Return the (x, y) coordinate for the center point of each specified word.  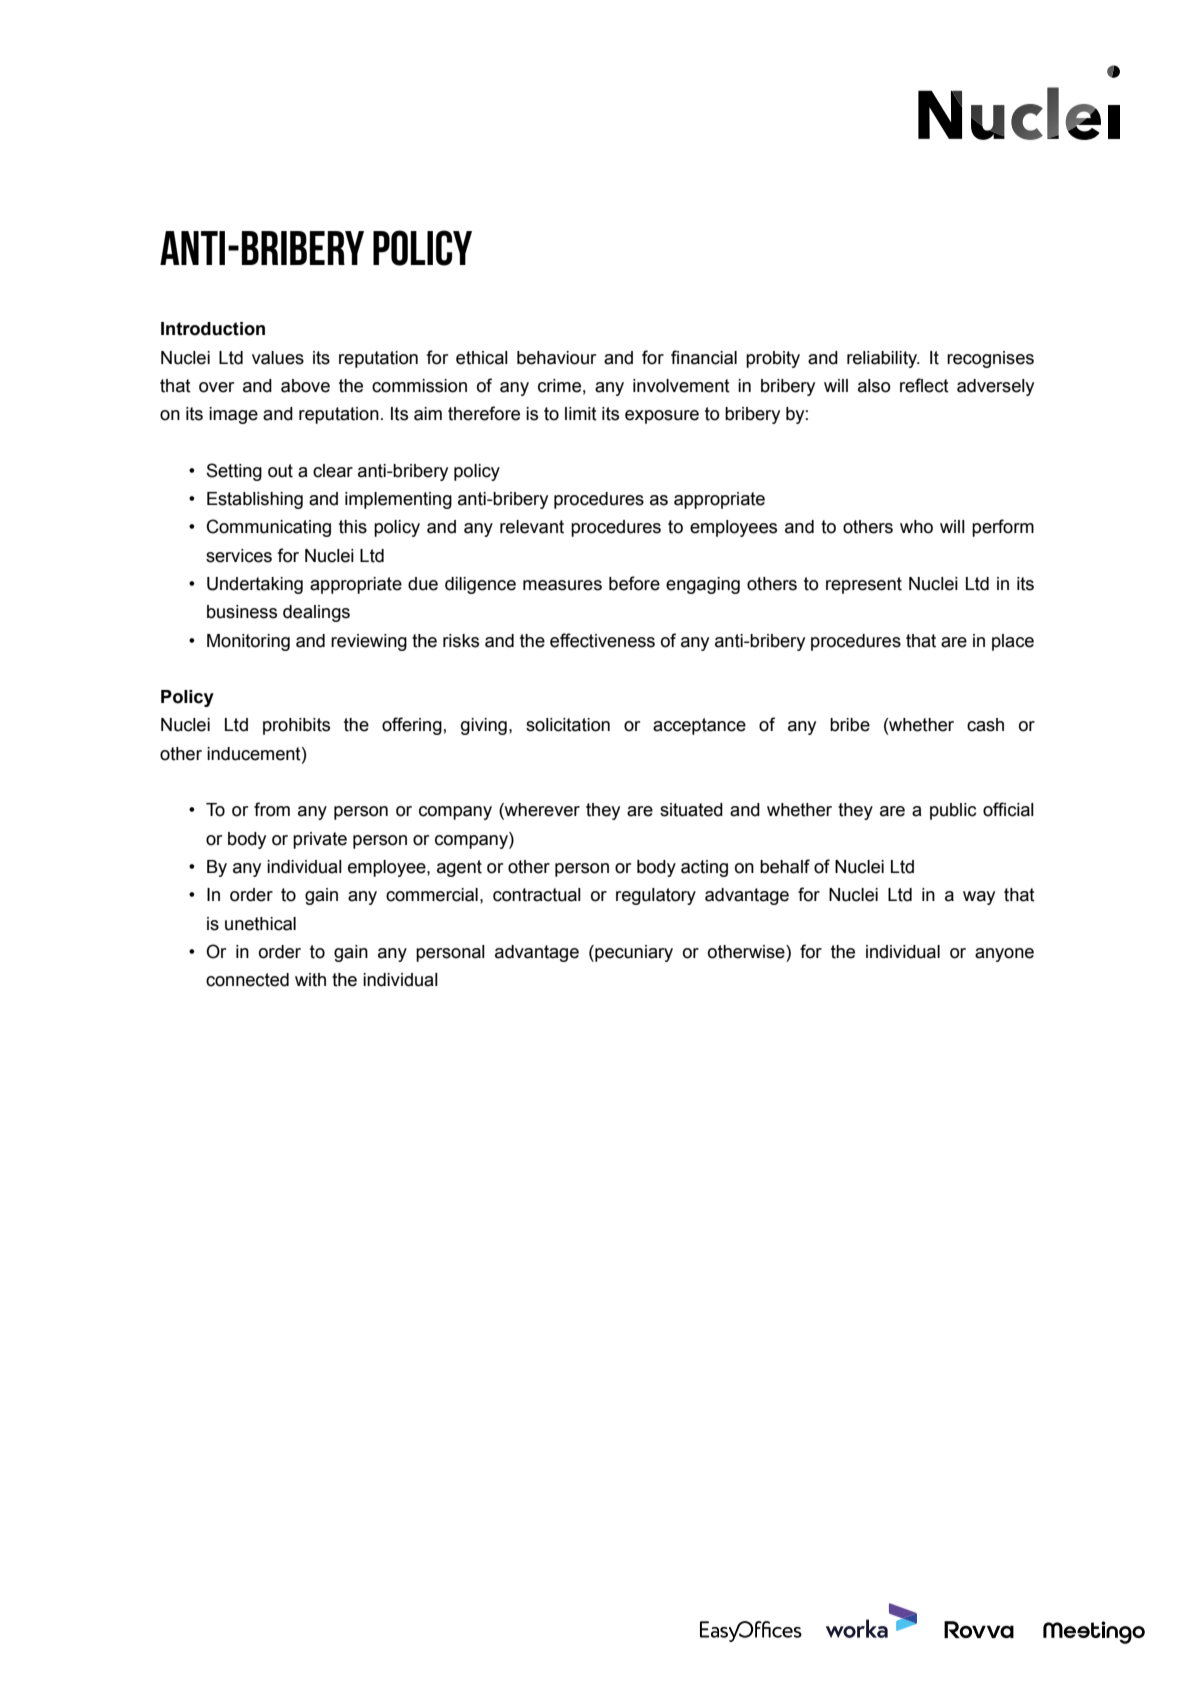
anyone (1004, 955)
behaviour (556, 358)
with (310, 980)
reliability (883, 359)
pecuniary (633, 953)
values (278, 358)
